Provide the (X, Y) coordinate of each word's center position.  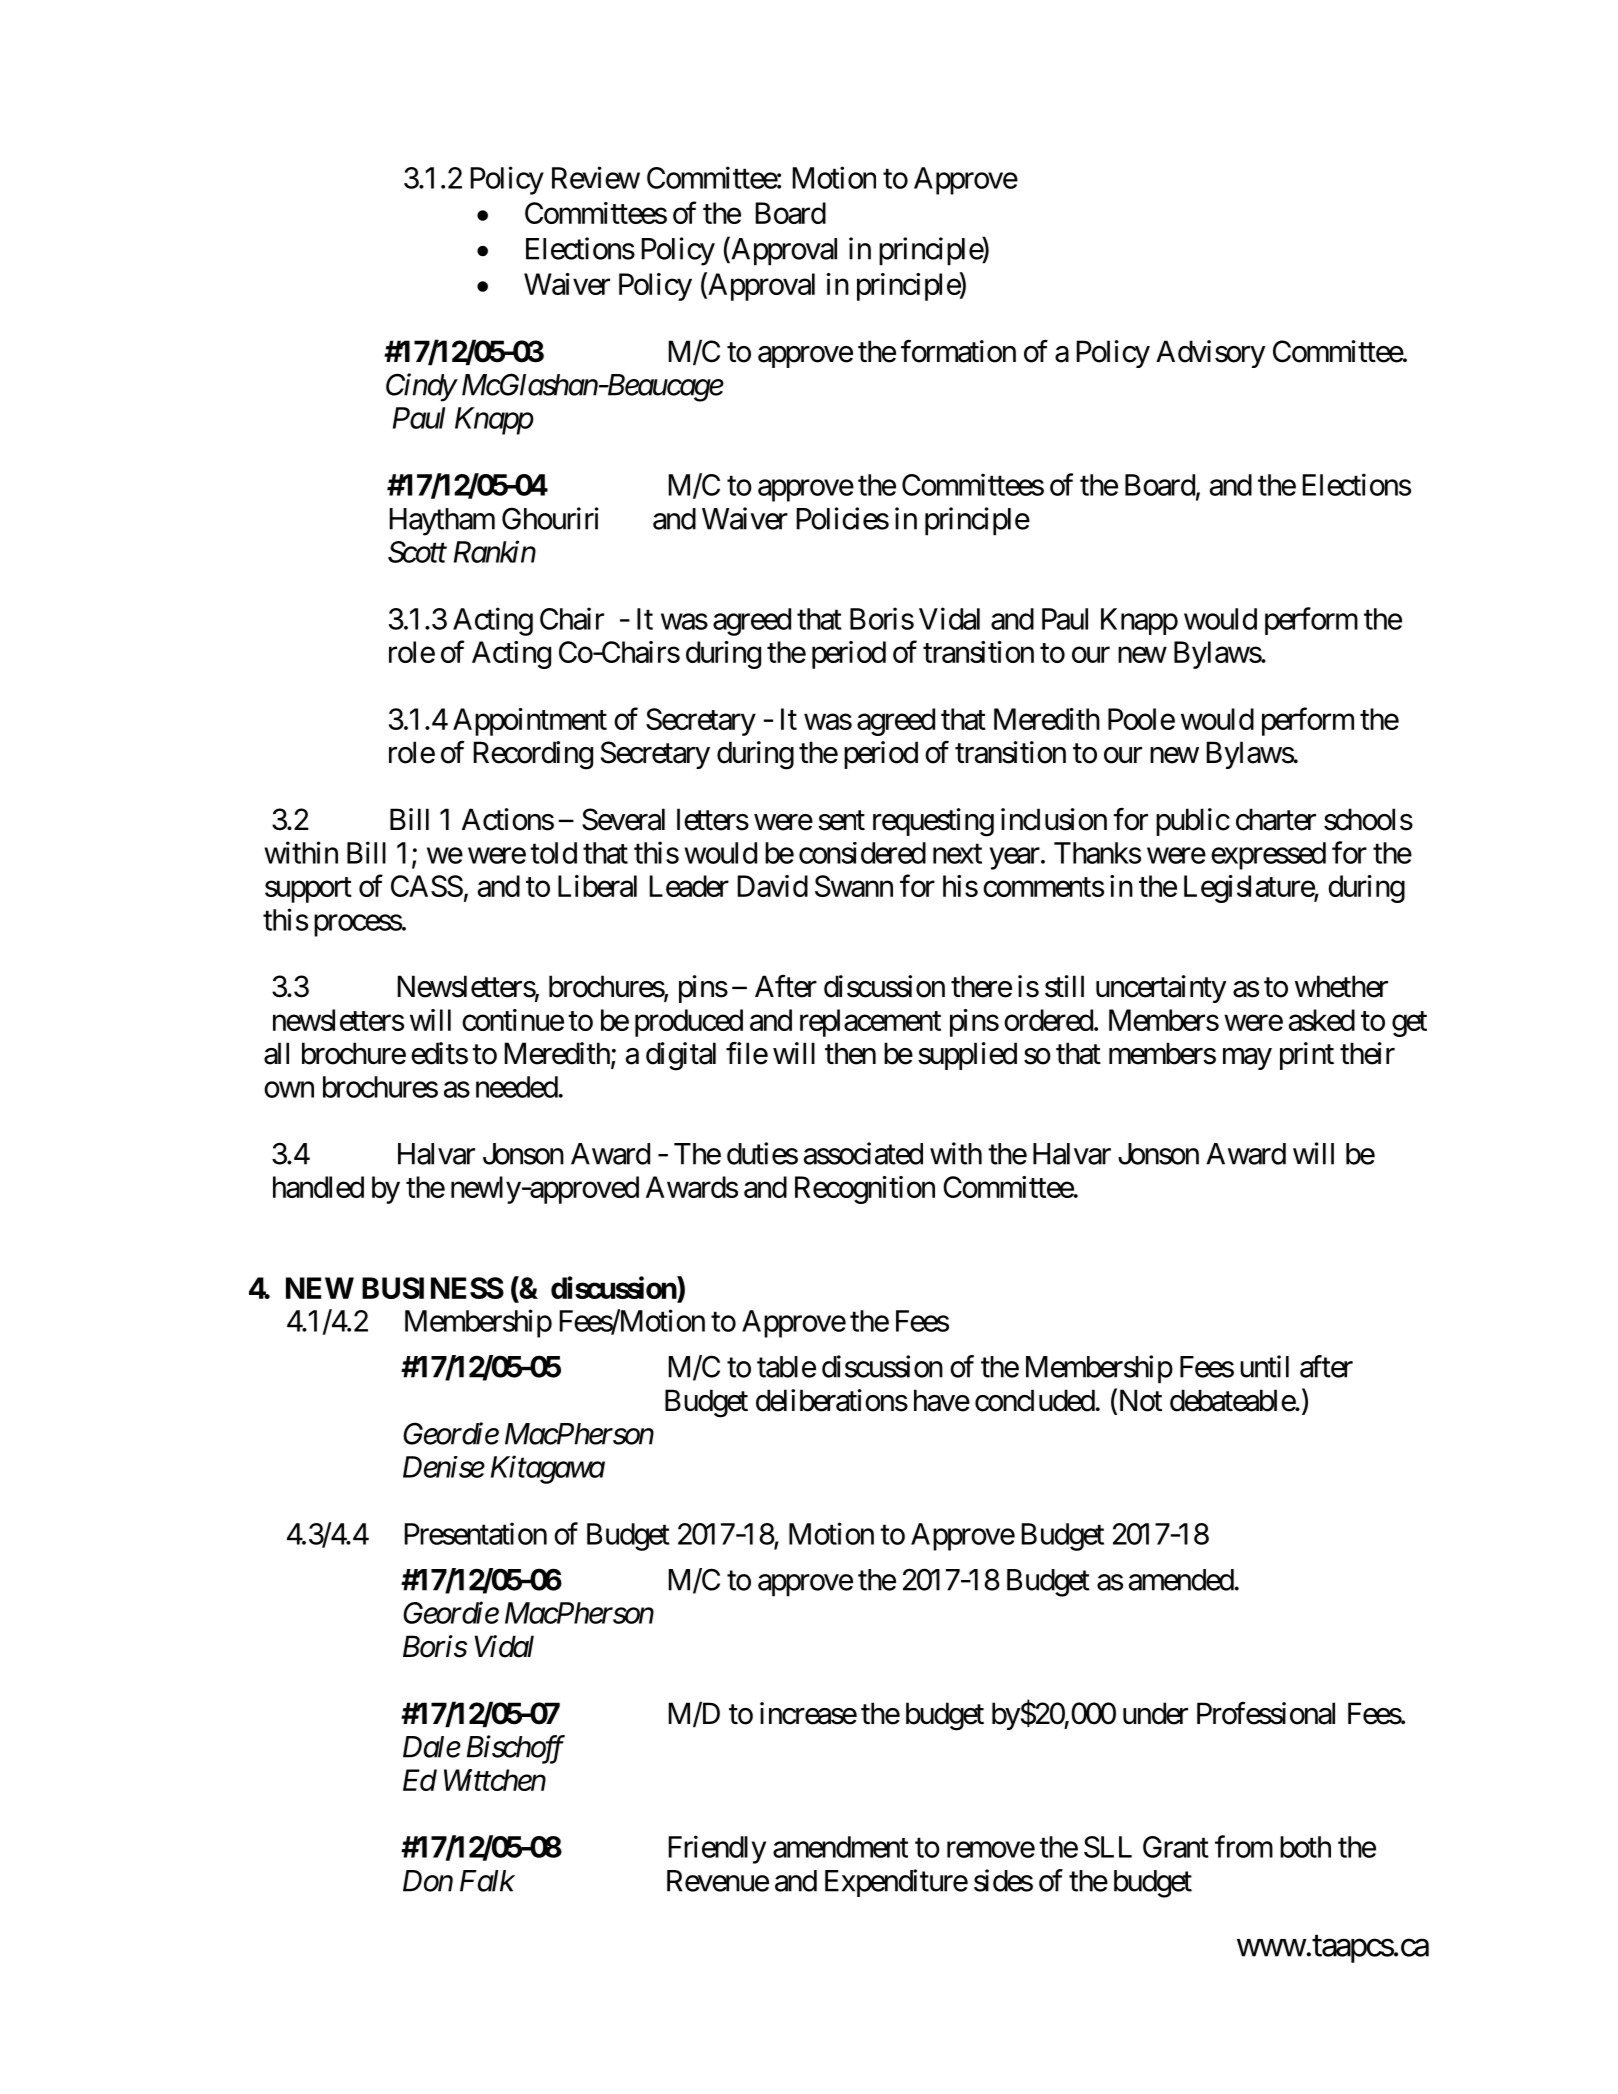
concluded (1035, 1400)
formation (958, 351)
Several (623, 819)
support (308, 890)
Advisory (1211, 354)
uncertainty (1161, 989)
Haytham (442, 522)
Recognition (865, 1190)
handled (318, 1187)
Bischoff (516, 1749)
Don (428, 1881)
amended (1181, 1580)
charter (1276, 819)
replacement (870, 1023)
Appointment (530, 722)
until (1264, 1366)
